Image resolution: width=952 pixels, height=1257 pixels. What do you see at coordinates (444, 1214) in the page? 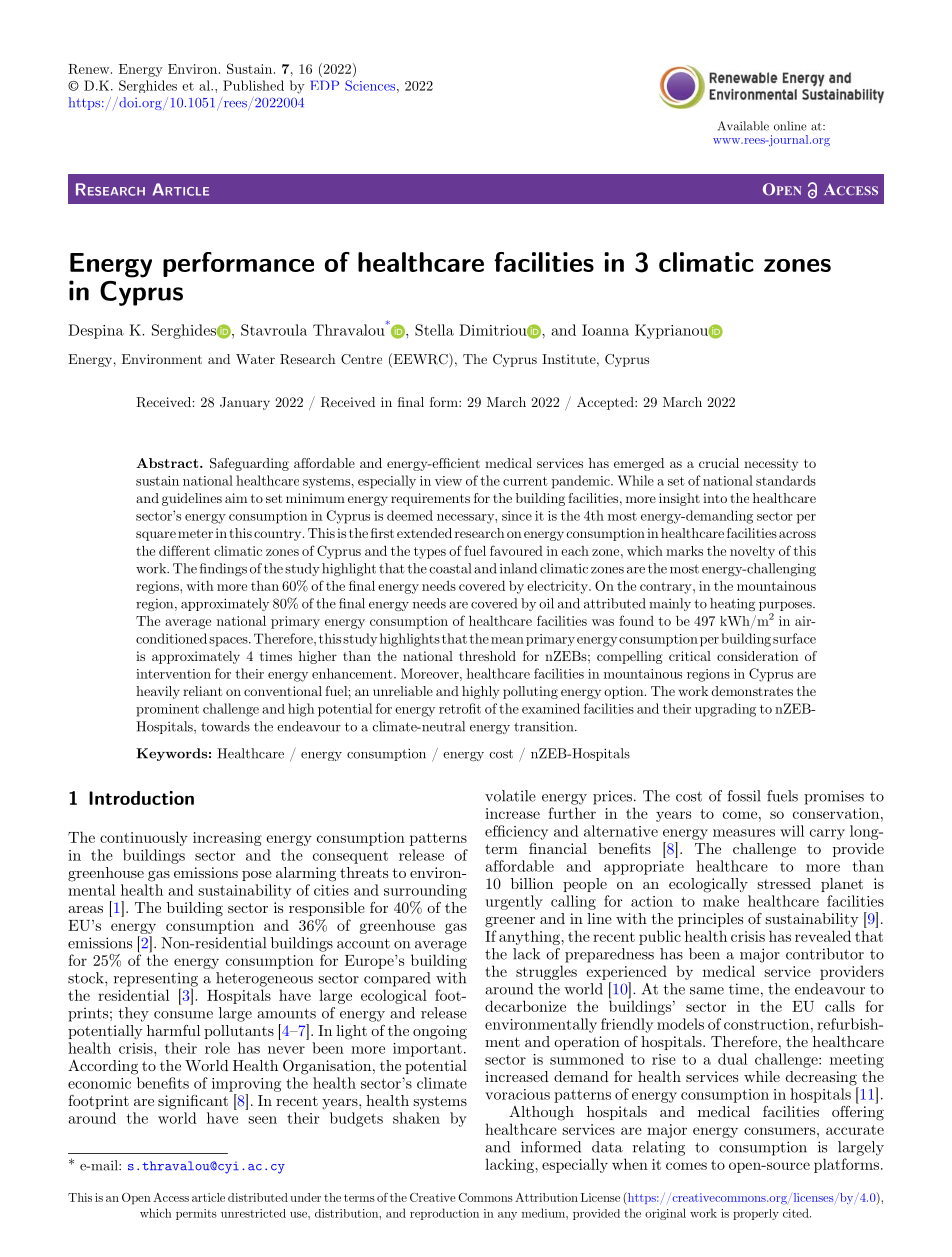
I see `reproduction` at bounding box center [444, 1214].
